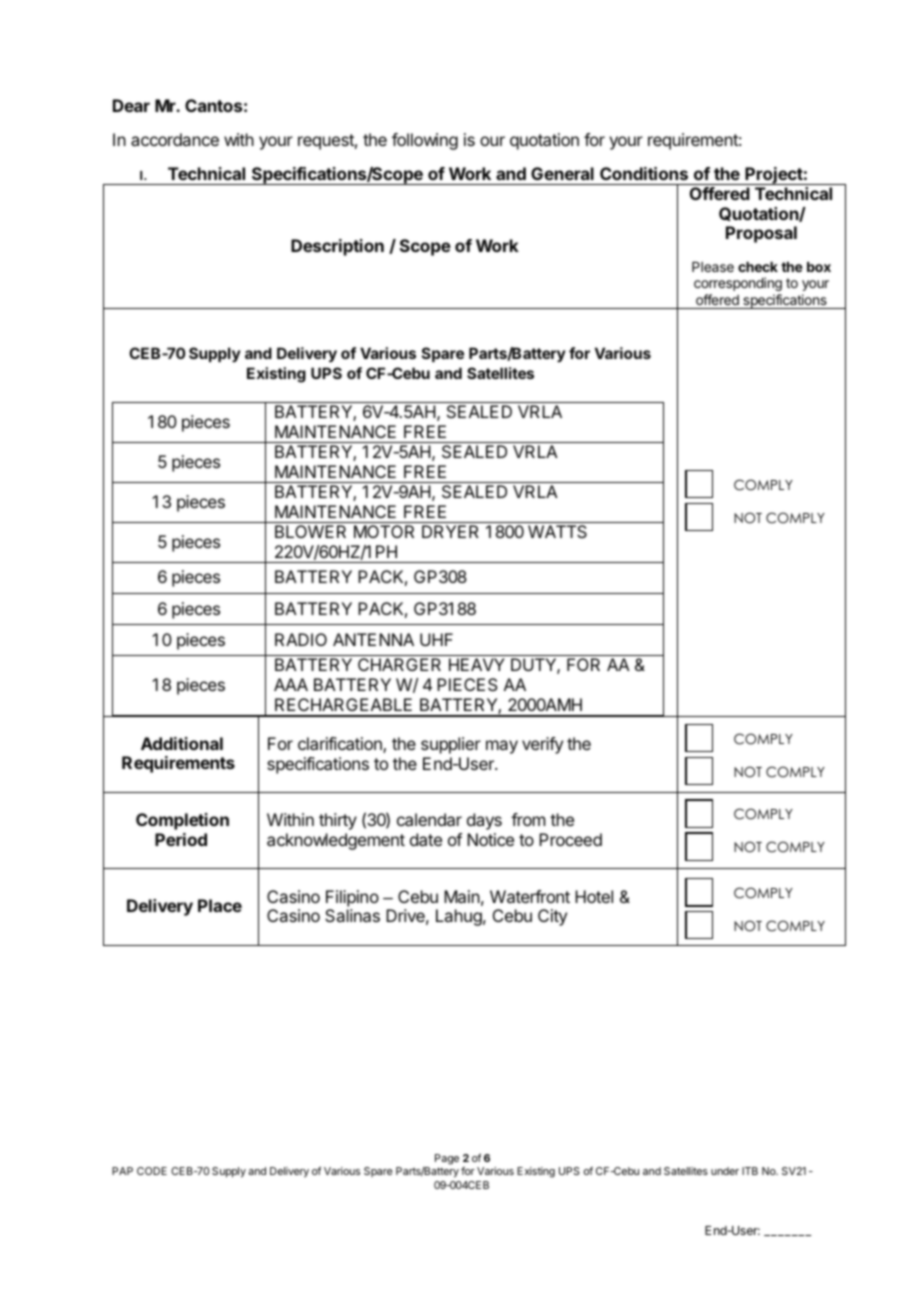 The height and width of the screenshot is (1308, 924). Describe the element at coordinates (644, 173) in the screenshot. I see `Conditions` at that location.
